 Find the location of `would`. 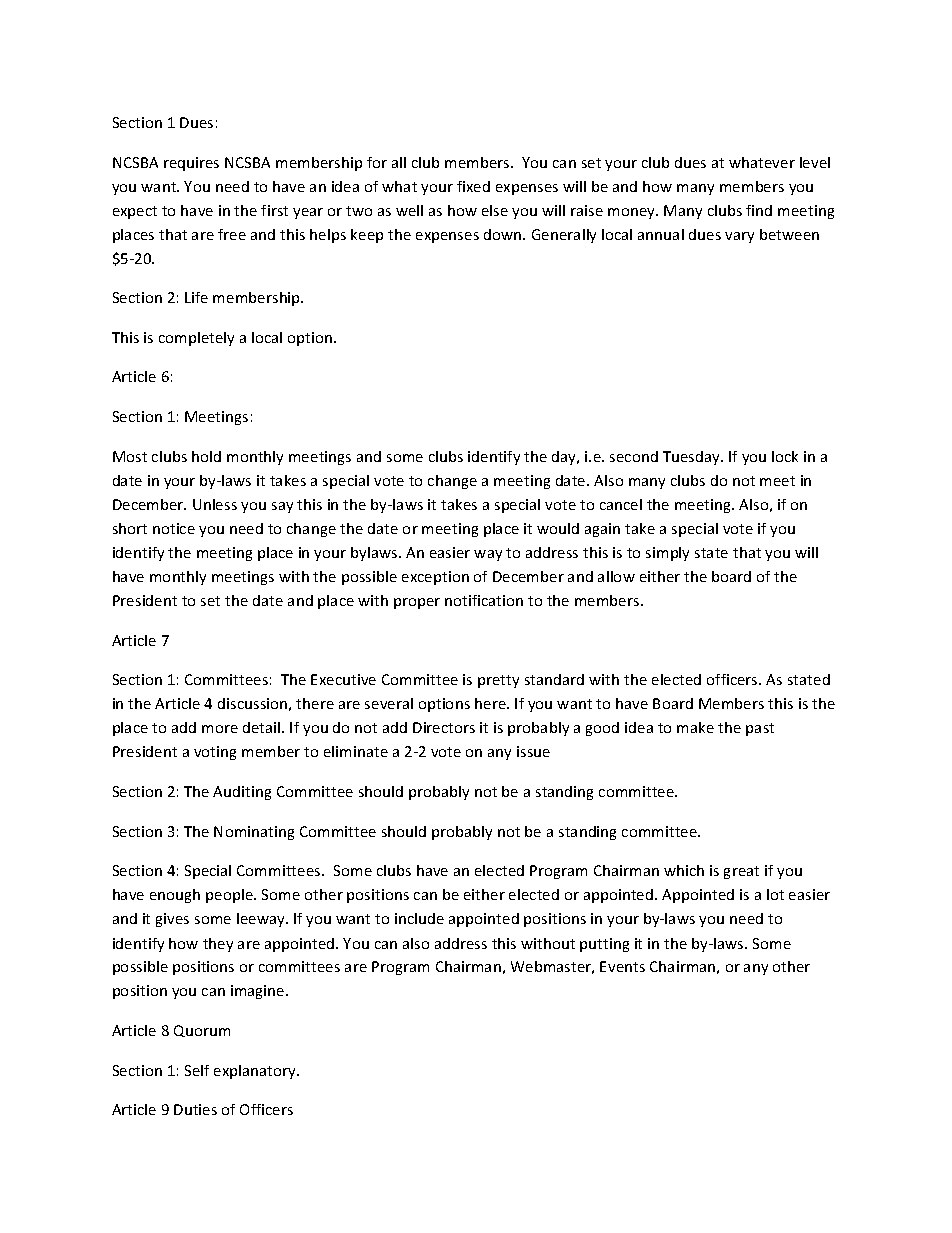

would is located at coordinates (558, 528).
